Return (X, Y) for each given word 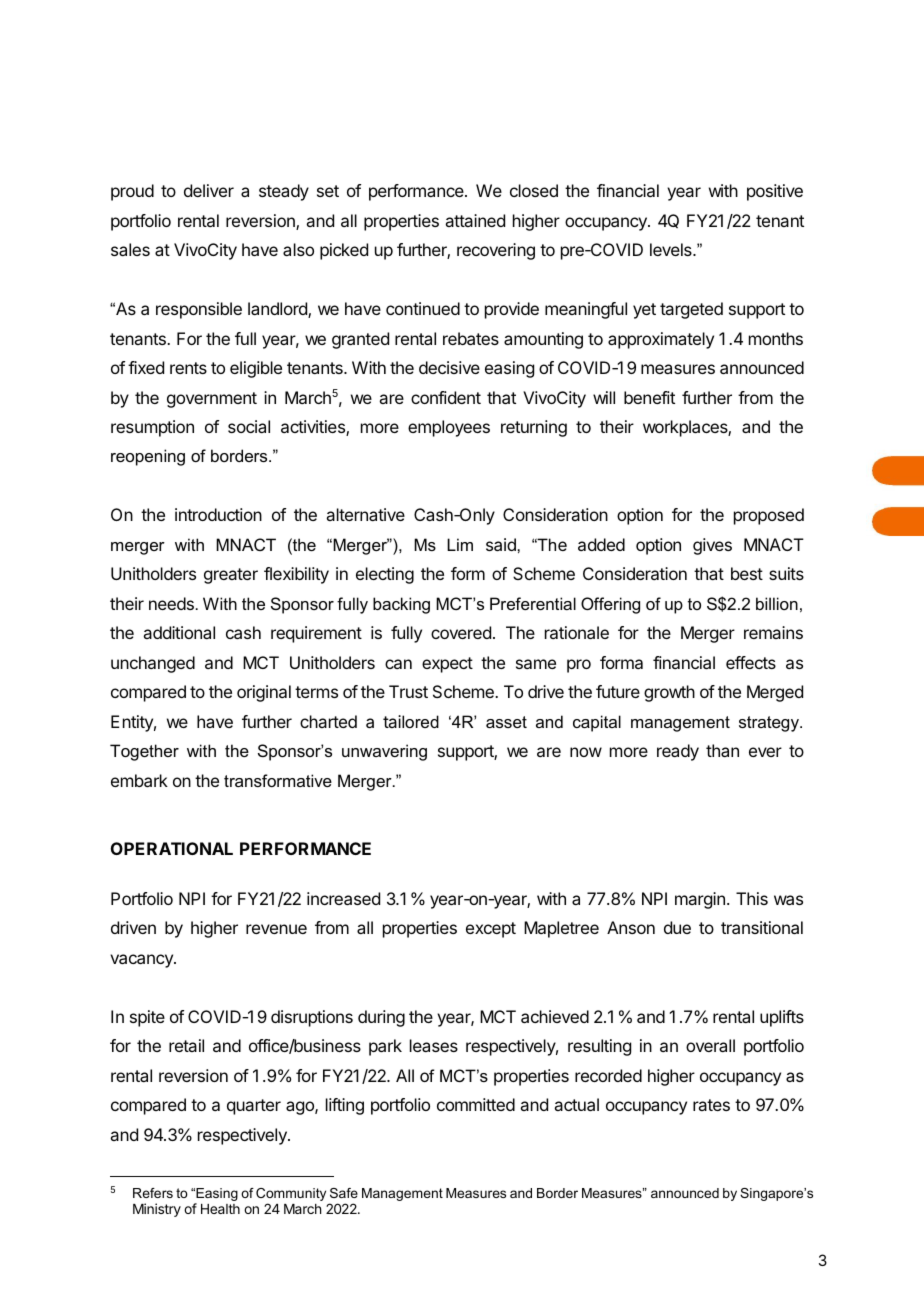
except (491, 930)
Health (220, 1209)
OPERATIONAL (172, 848)
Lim (460, 544)
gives (712, 546)
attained (475, 220)
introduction (218, 514)
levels (672, 249)
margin (700, 900)
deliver (209, 190)
